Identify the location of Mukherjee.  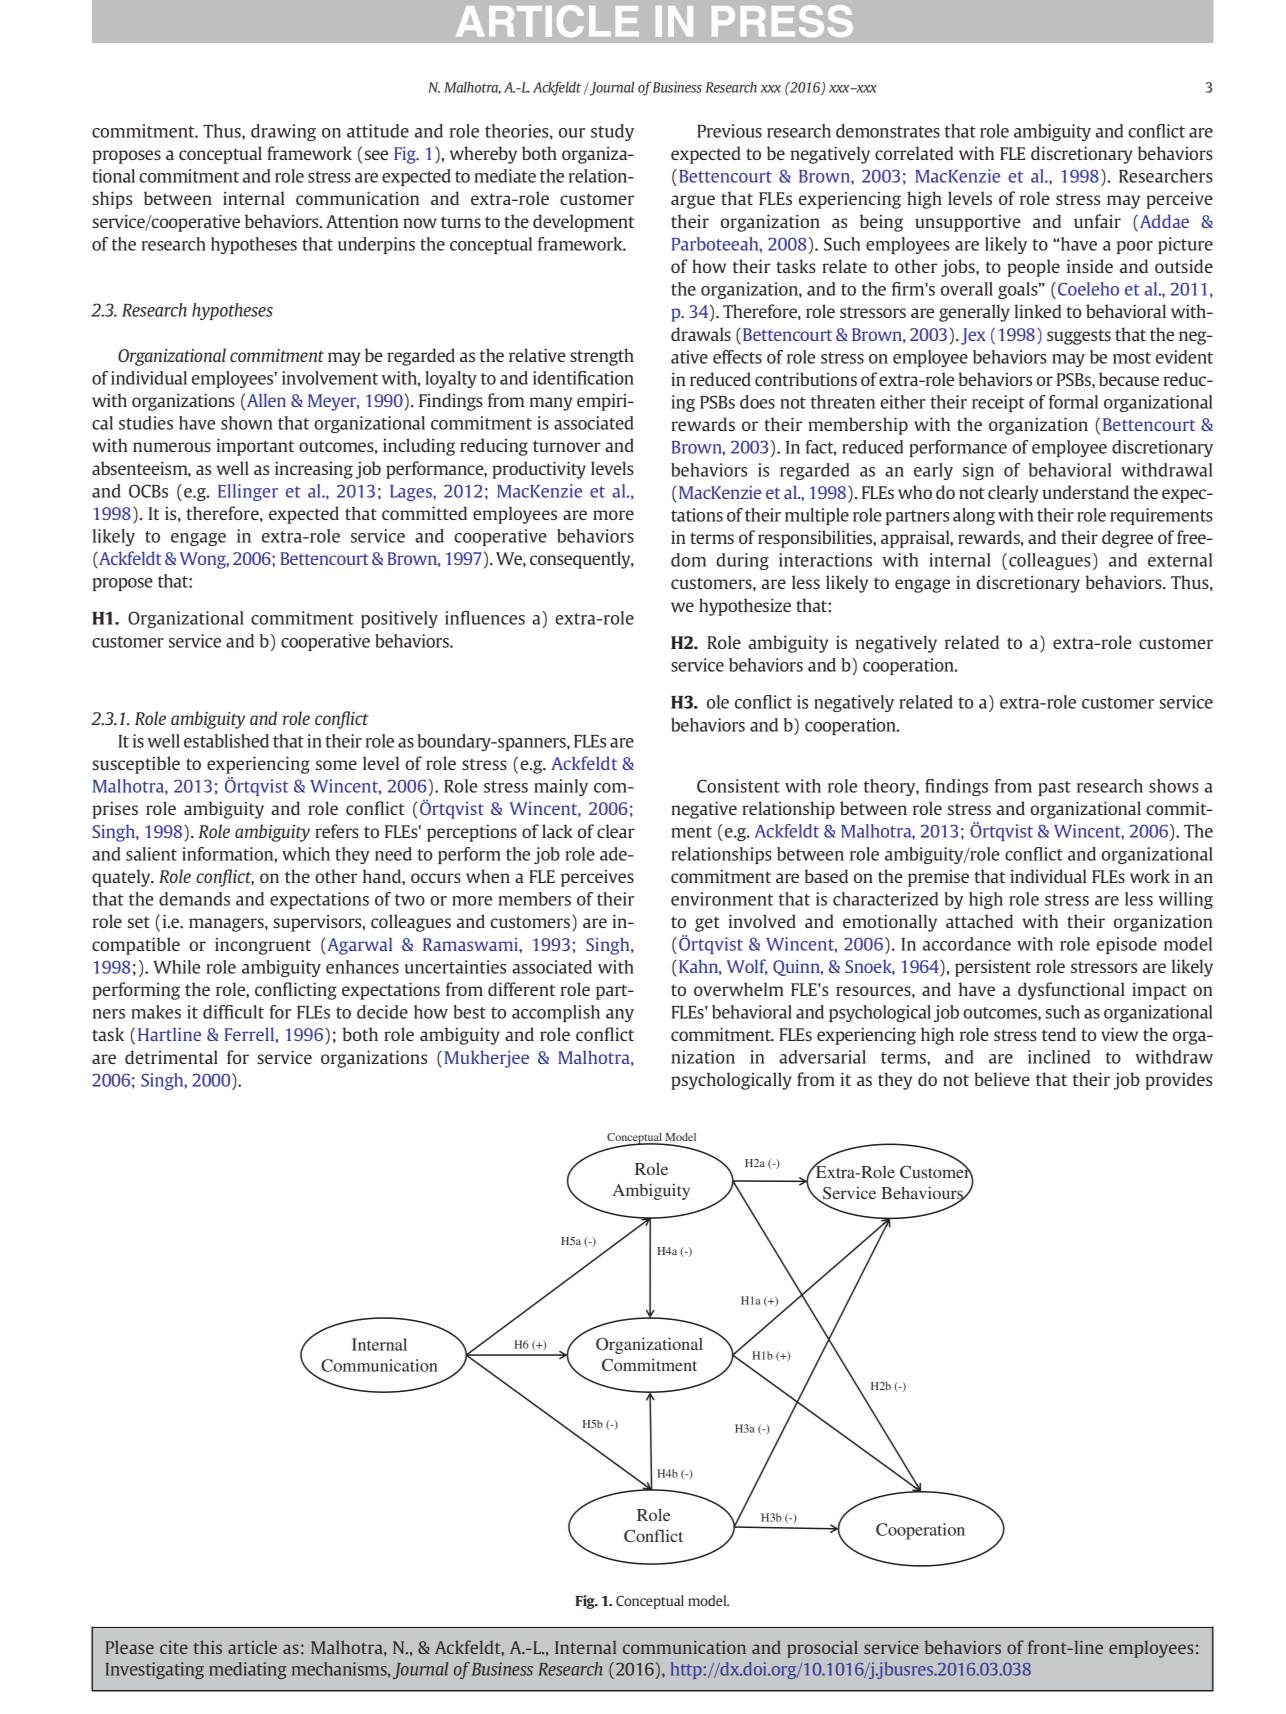
(487, 1059).
